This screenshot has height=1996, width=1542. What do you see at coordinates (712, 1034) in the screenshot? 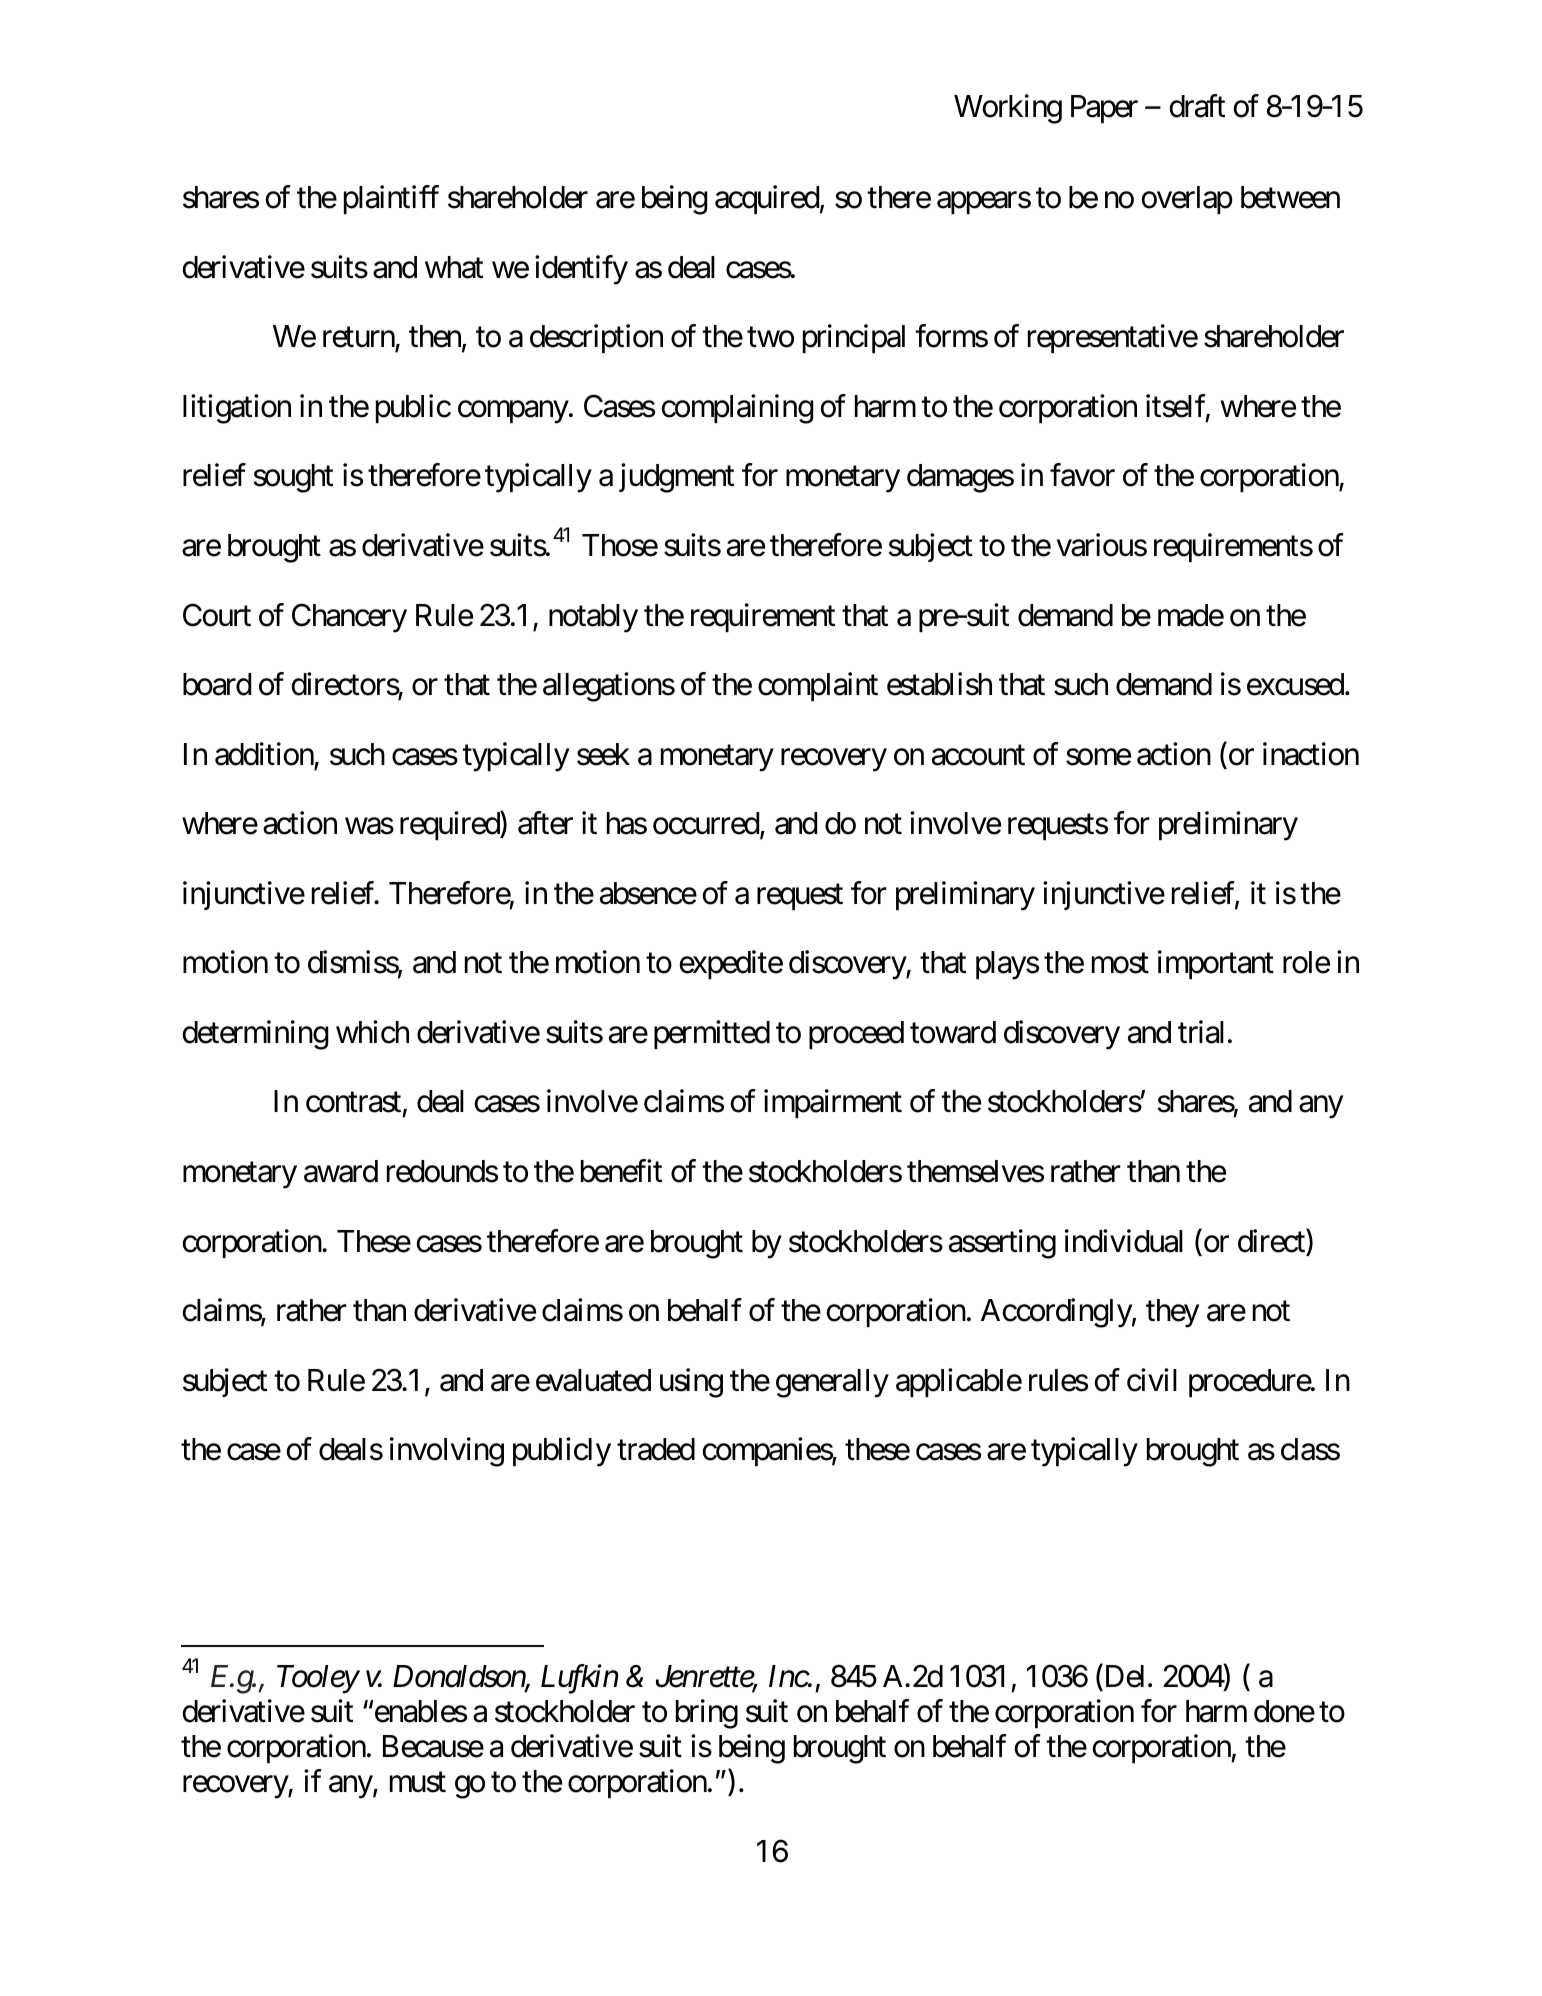
I see `permitted` at bounding box center [712, 1034].
